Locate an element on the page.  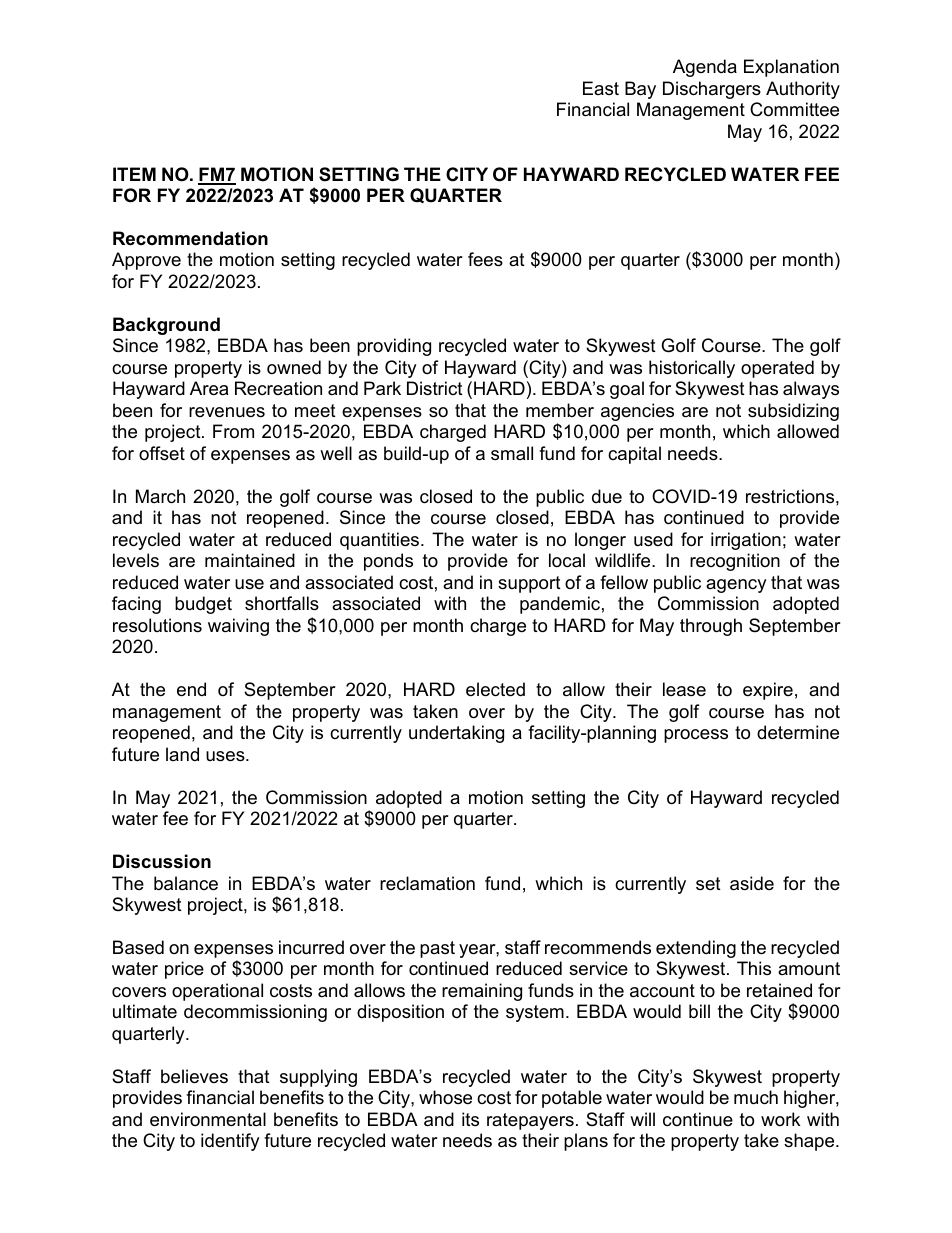
Agenda is located at coordinates (705, 68).
